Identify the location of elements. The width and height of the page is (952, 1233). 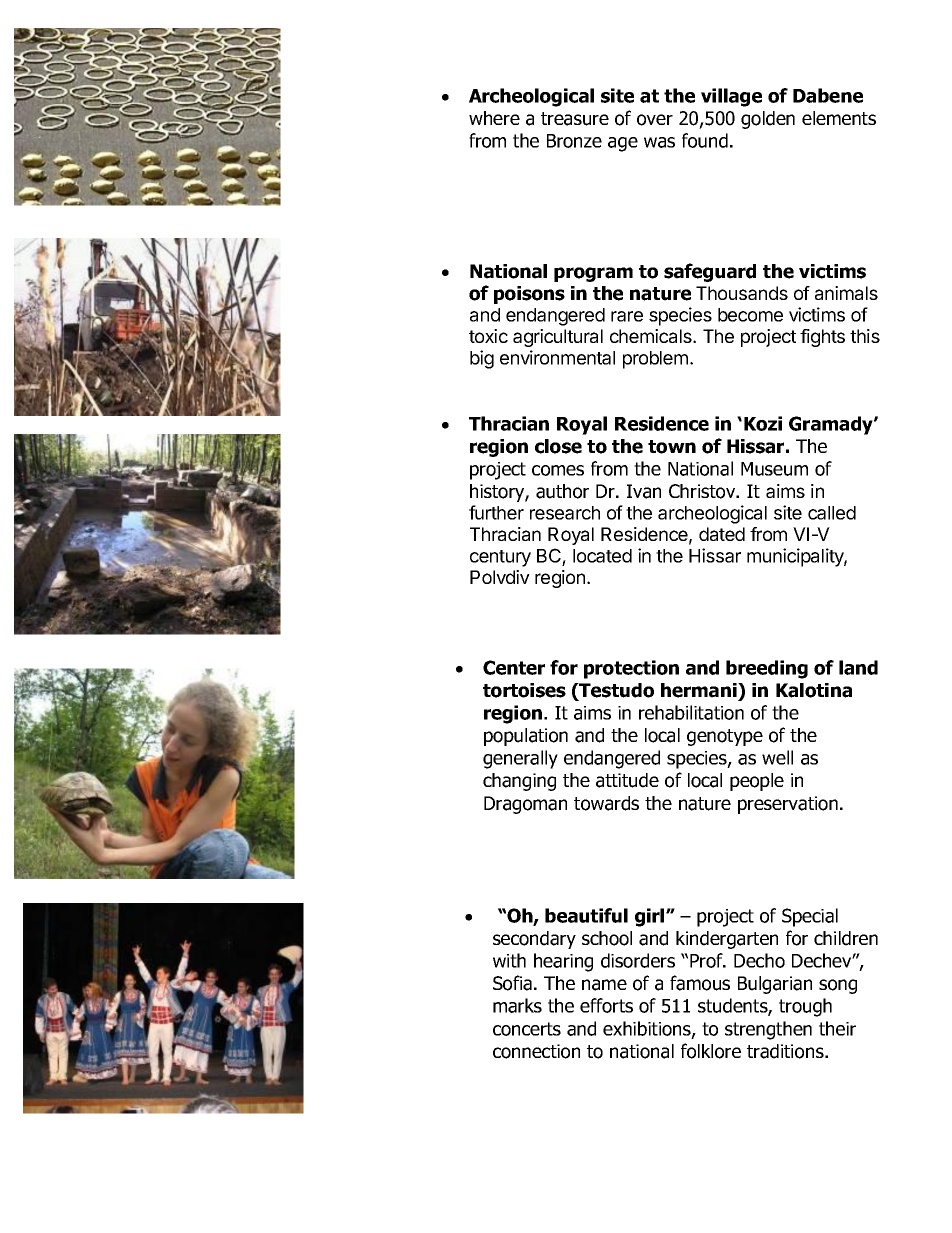
(839, 118).
